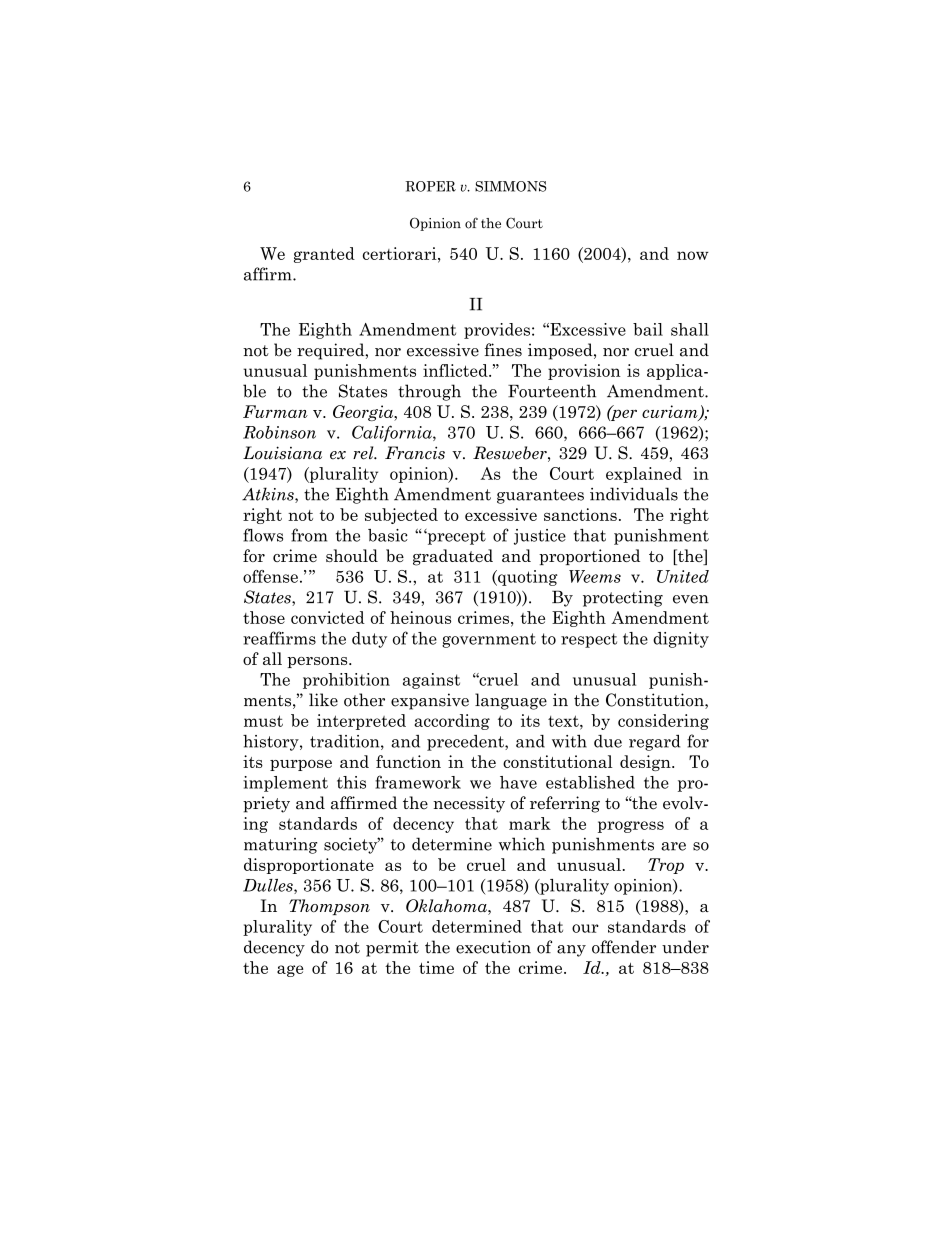 Image resolution: width=952 pixels, height=1233 pixels. What do you see at coordinates (329, 907) in the page?
I see `Thompson` at bounding box center [329, 907].
